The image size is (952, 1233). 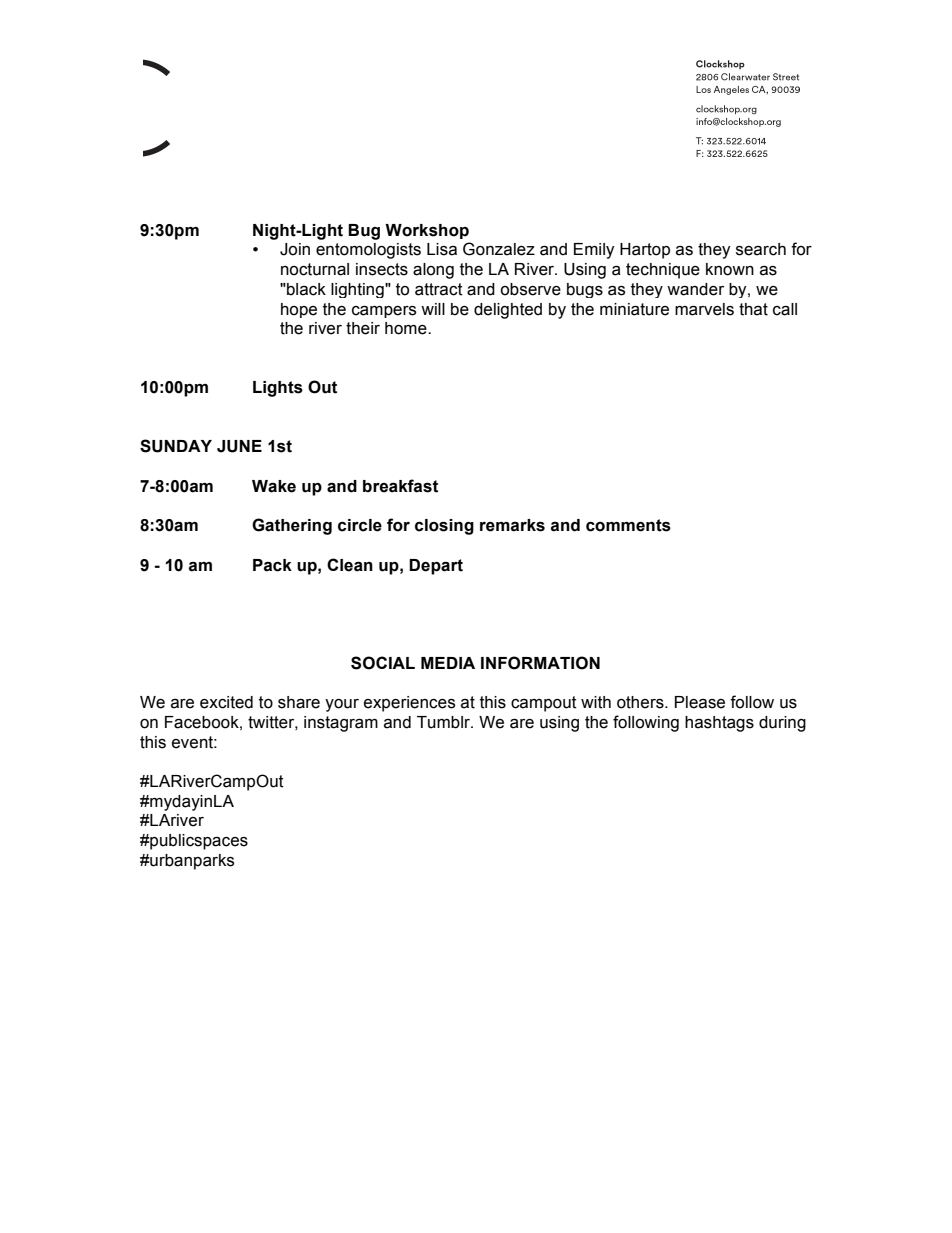 What do you see at coordinates (436, 567) in the document?
I see `Depart` at bounding box center [436, 567].
